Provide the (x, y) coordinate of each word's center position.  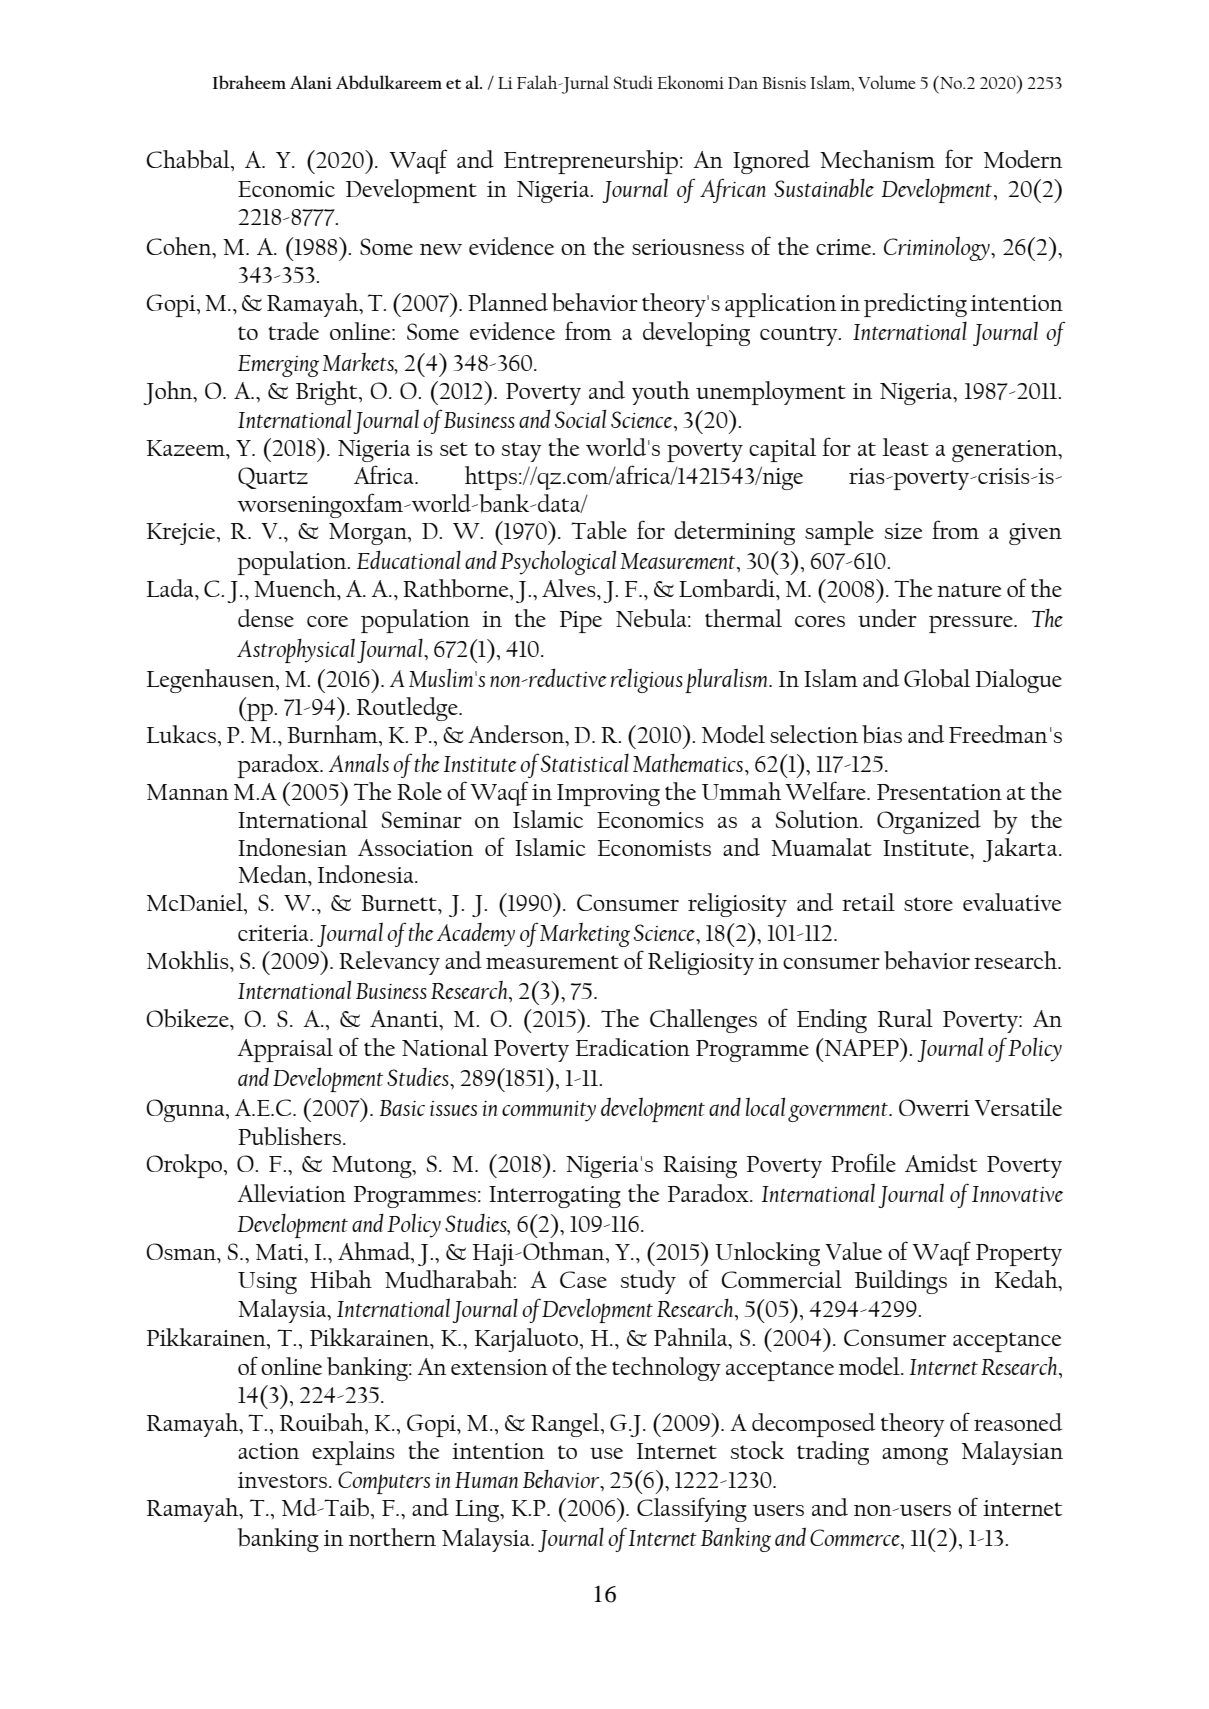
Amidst (941, 1163)
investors (282, 1480)
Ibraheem (249, 82)
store (928, 904)
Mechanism (877, 159)
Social (580, 418)
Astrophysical (296, 651)
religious (647, 681)
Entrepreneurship (591, 162)
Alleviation (291, 1193)
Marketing (585, 935)
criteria (274, 933)
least (905, 447)
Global (937, 678)
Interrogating (555, 1197)
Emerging (278, 366)
